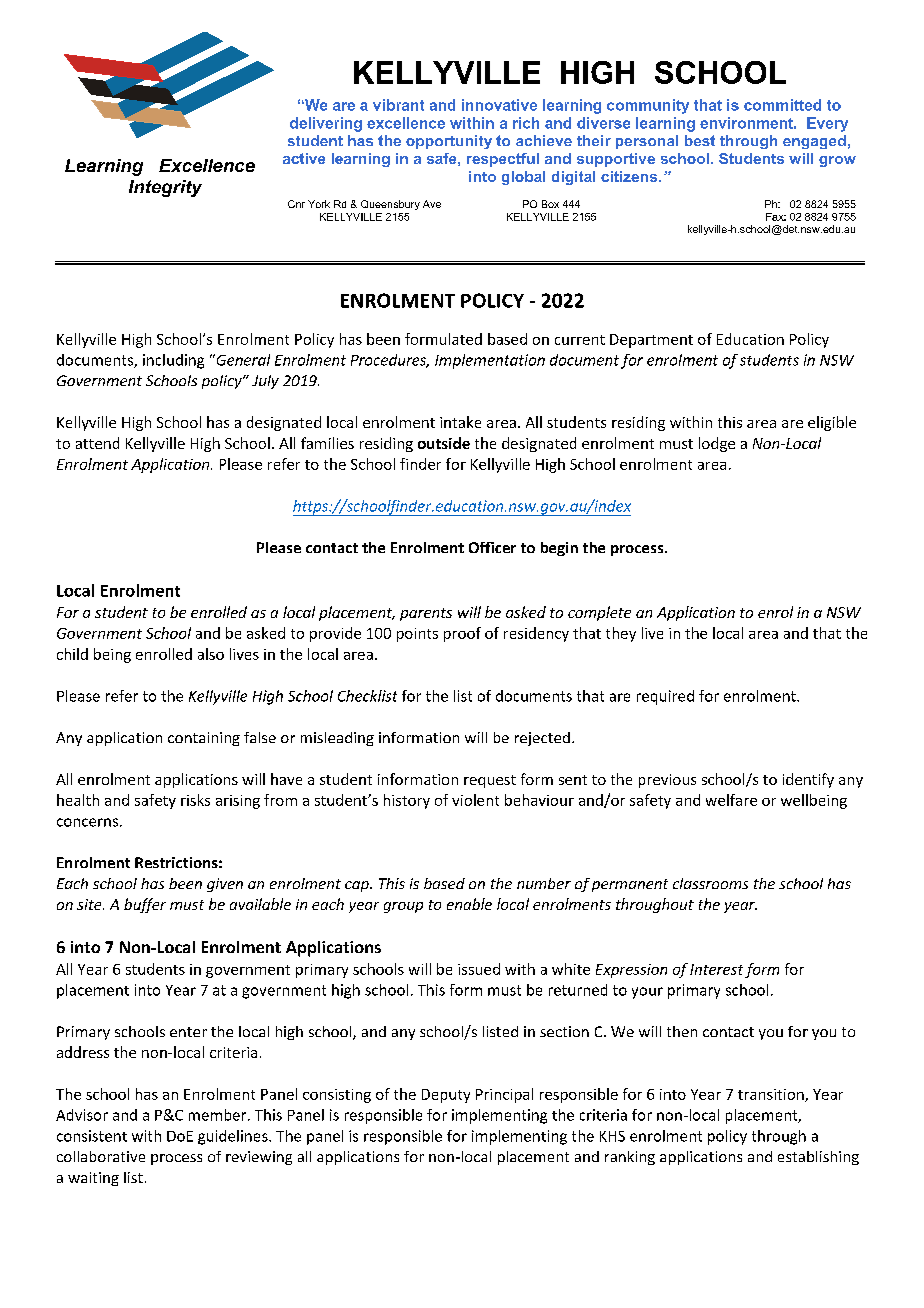 The image size is (924, 1308). Describe the element at coordinates (165, 188) in the screenshot. I see `Integrity` at that location.
